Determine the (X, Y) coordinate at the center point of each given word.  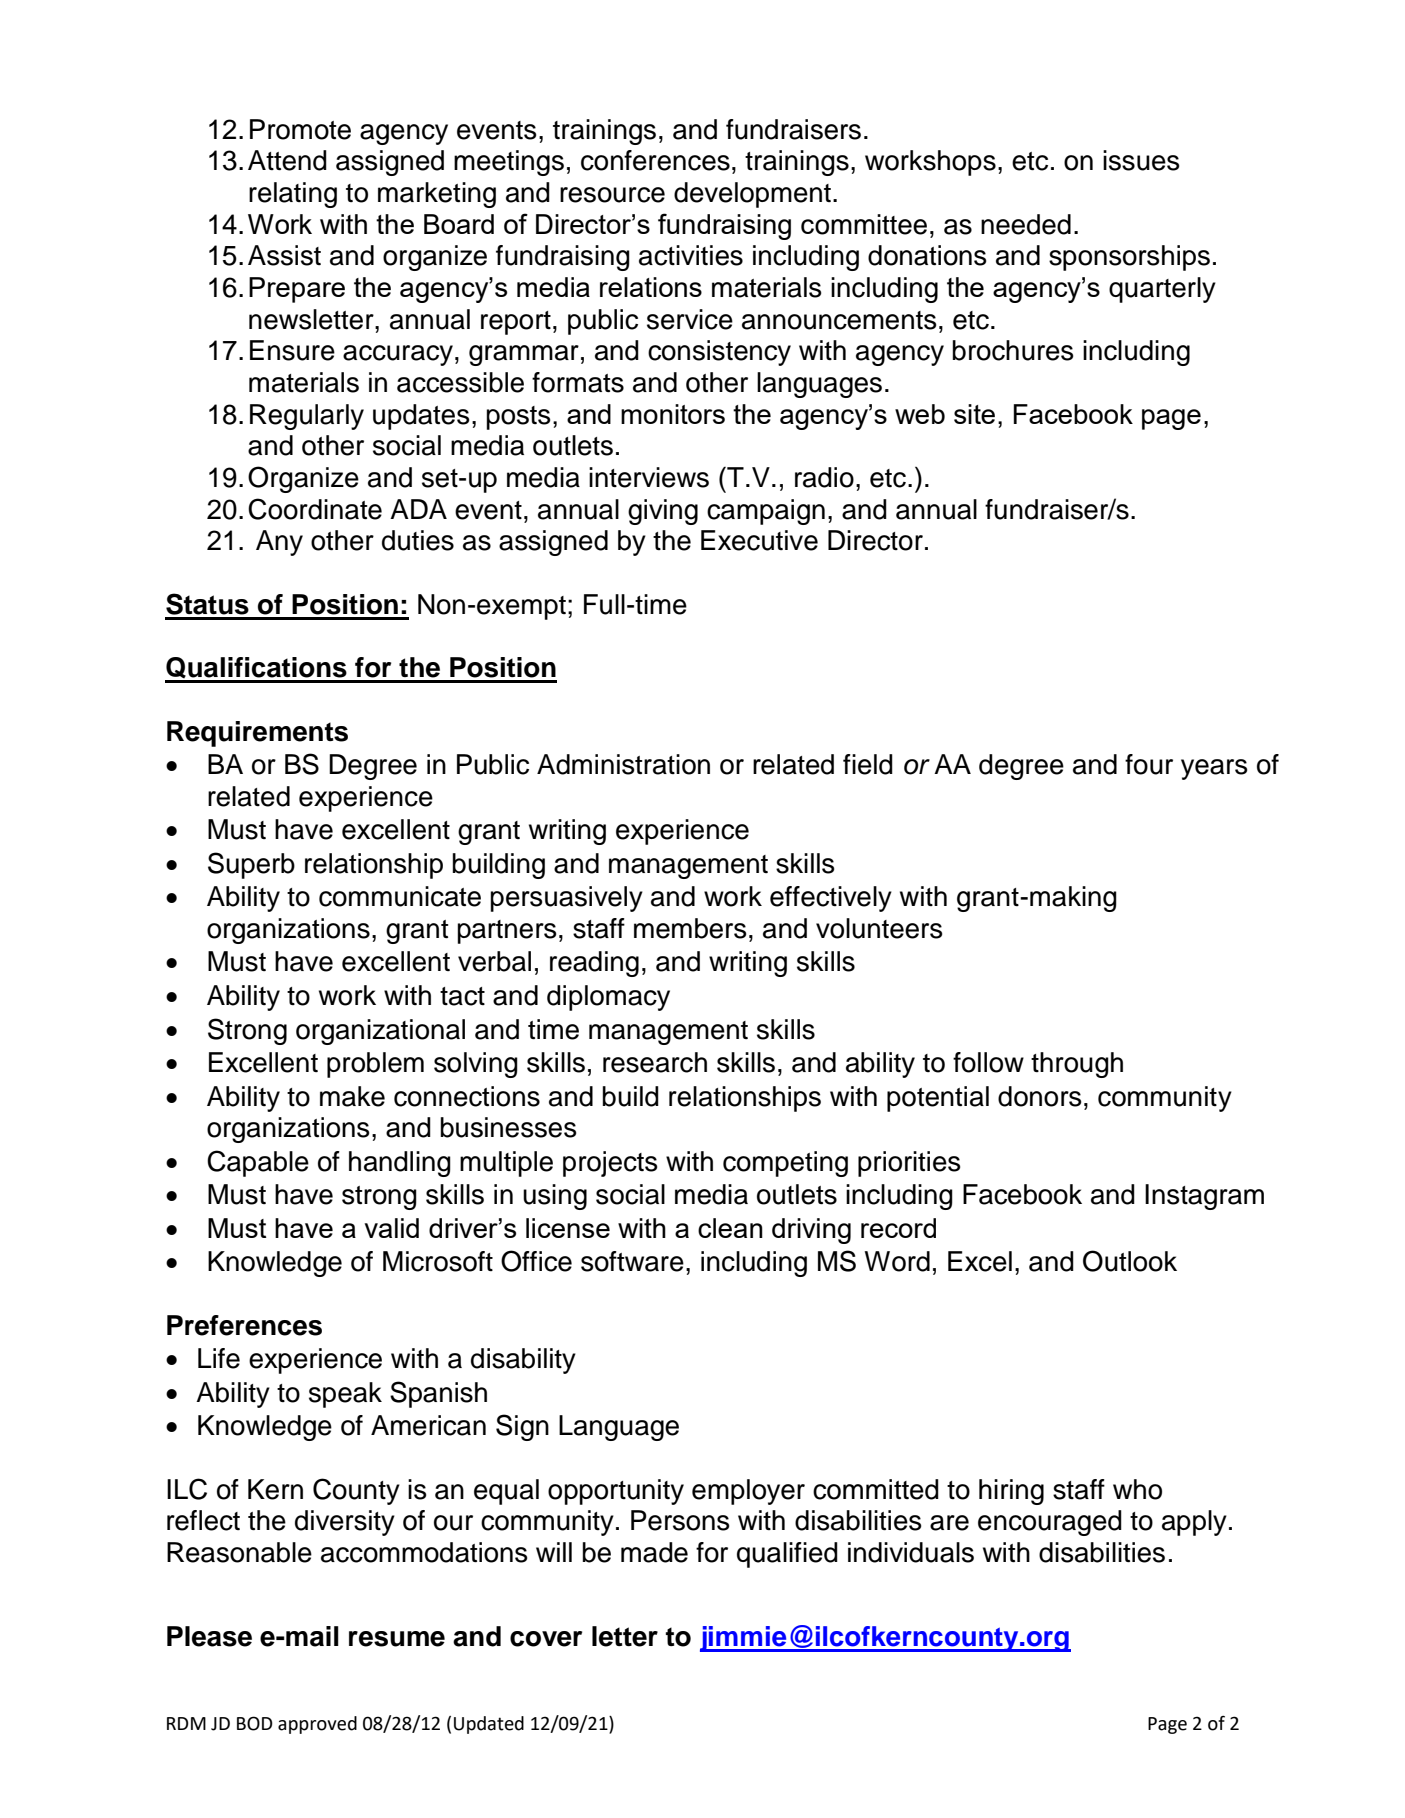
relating (293, 195)
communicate (400, 896)
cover (546, 1639)
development (754, 195)
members (690, 928)
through (1077, 1065)
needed (1026, 224)
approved (317, 1725)
